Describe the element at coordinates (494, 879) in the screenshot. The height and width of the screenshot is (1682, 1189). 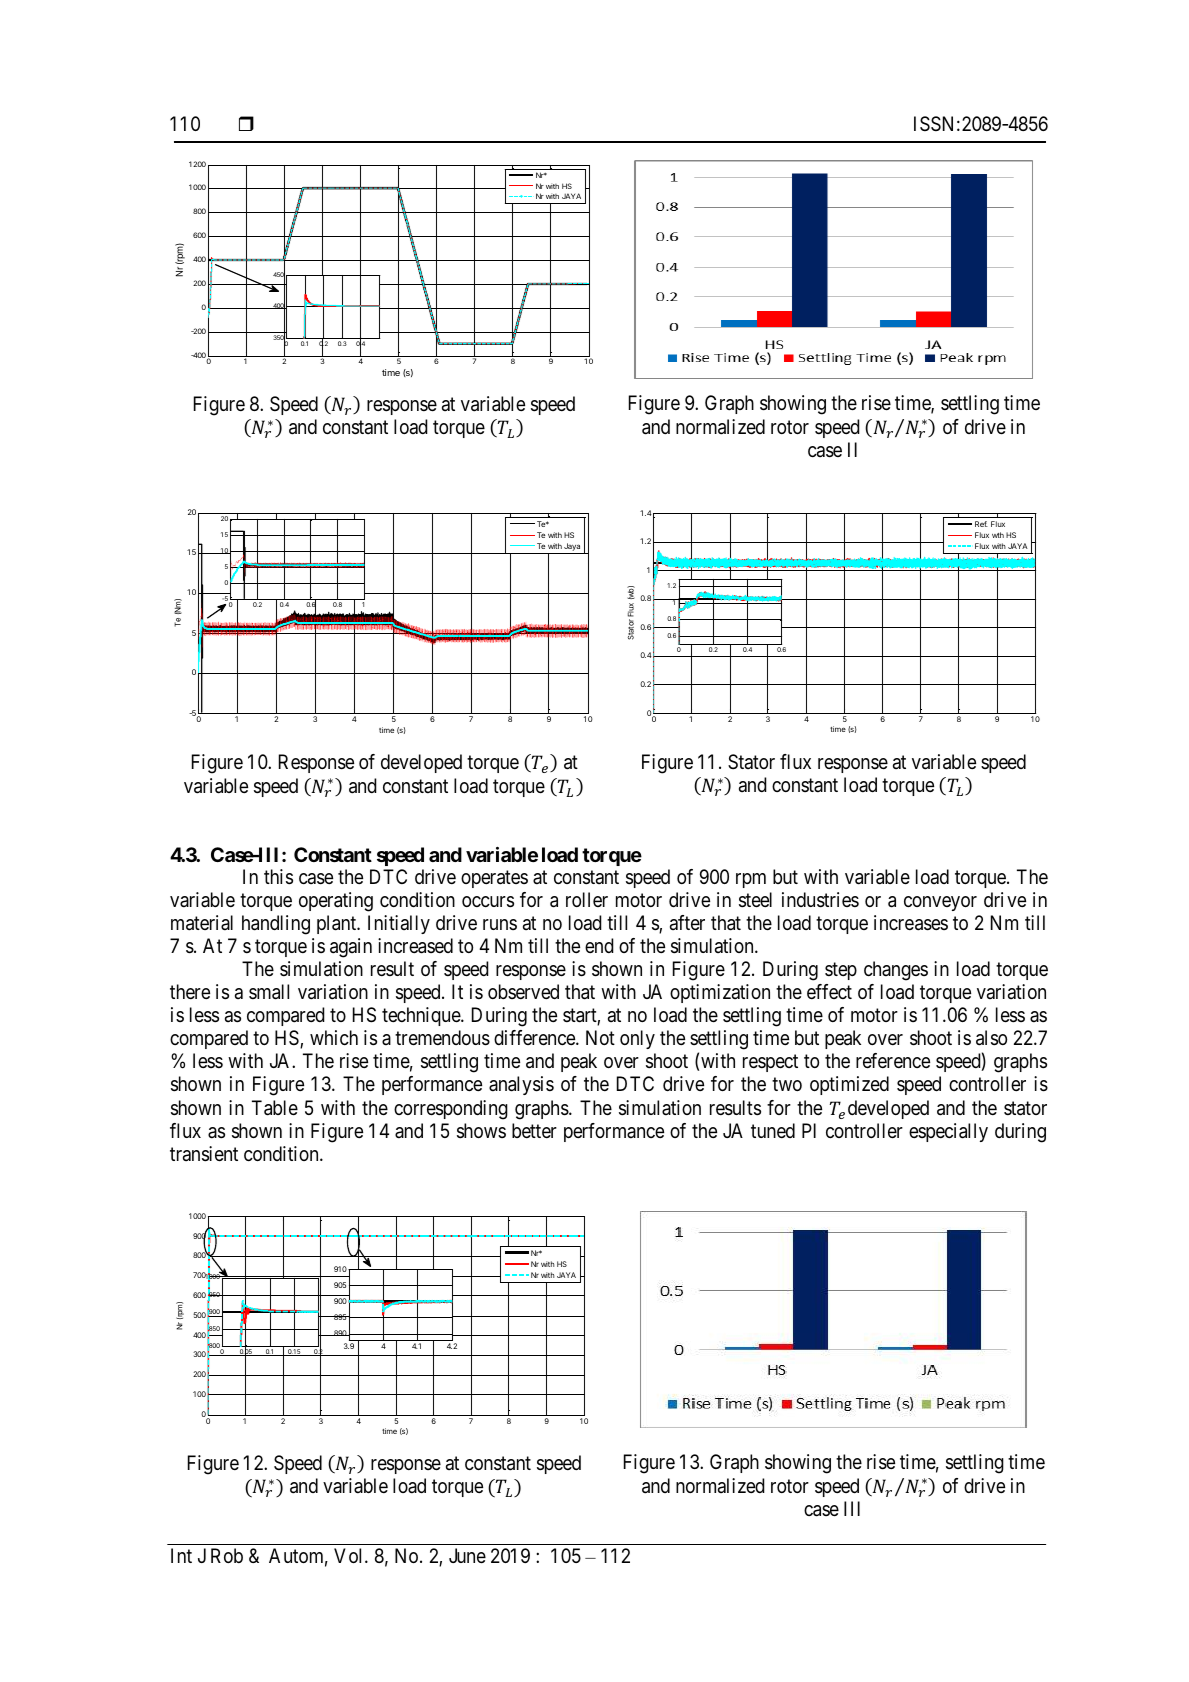
I see `operates` at that location.
